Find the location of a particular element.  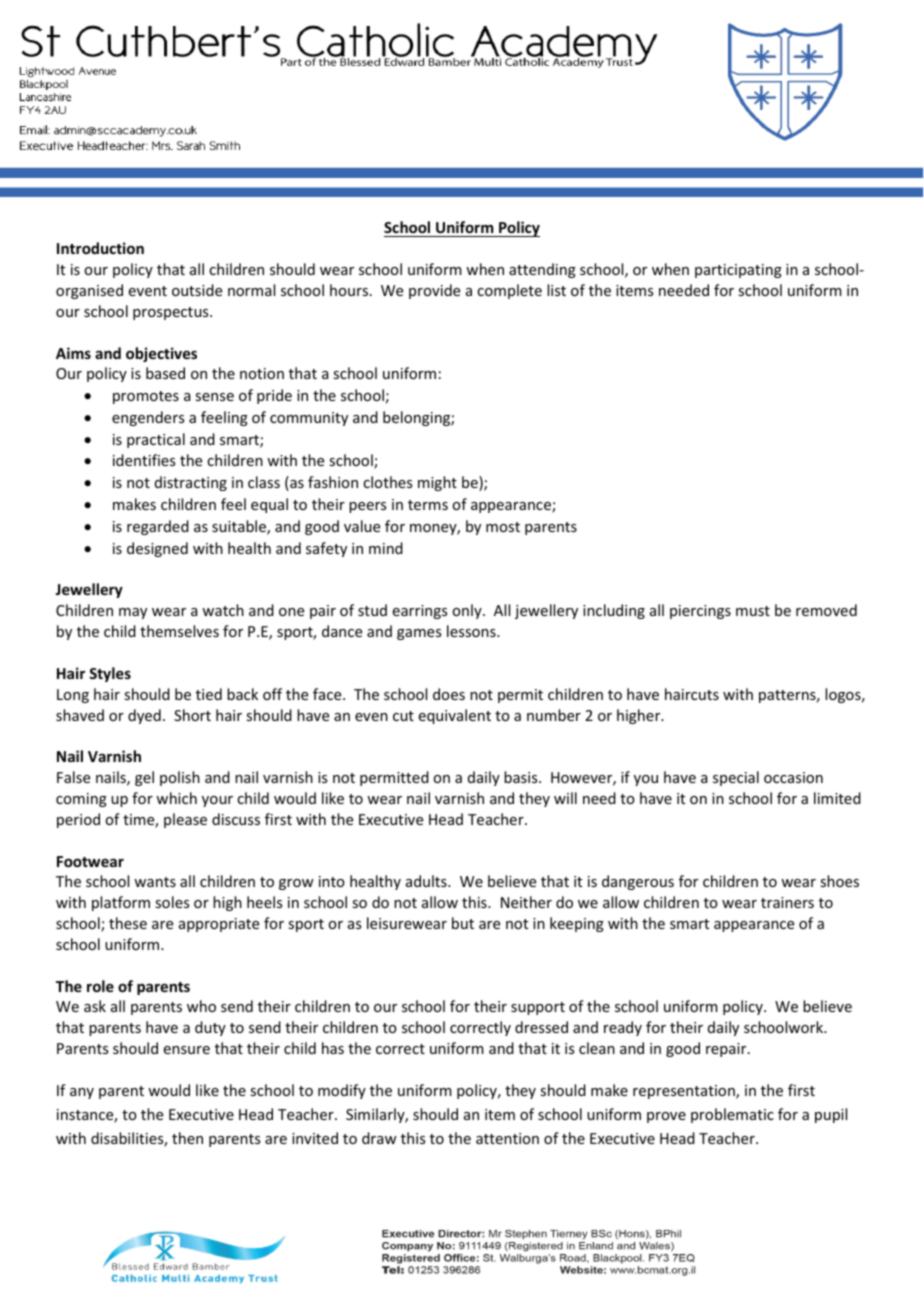

attention is located at coordinates (507, 1138).
